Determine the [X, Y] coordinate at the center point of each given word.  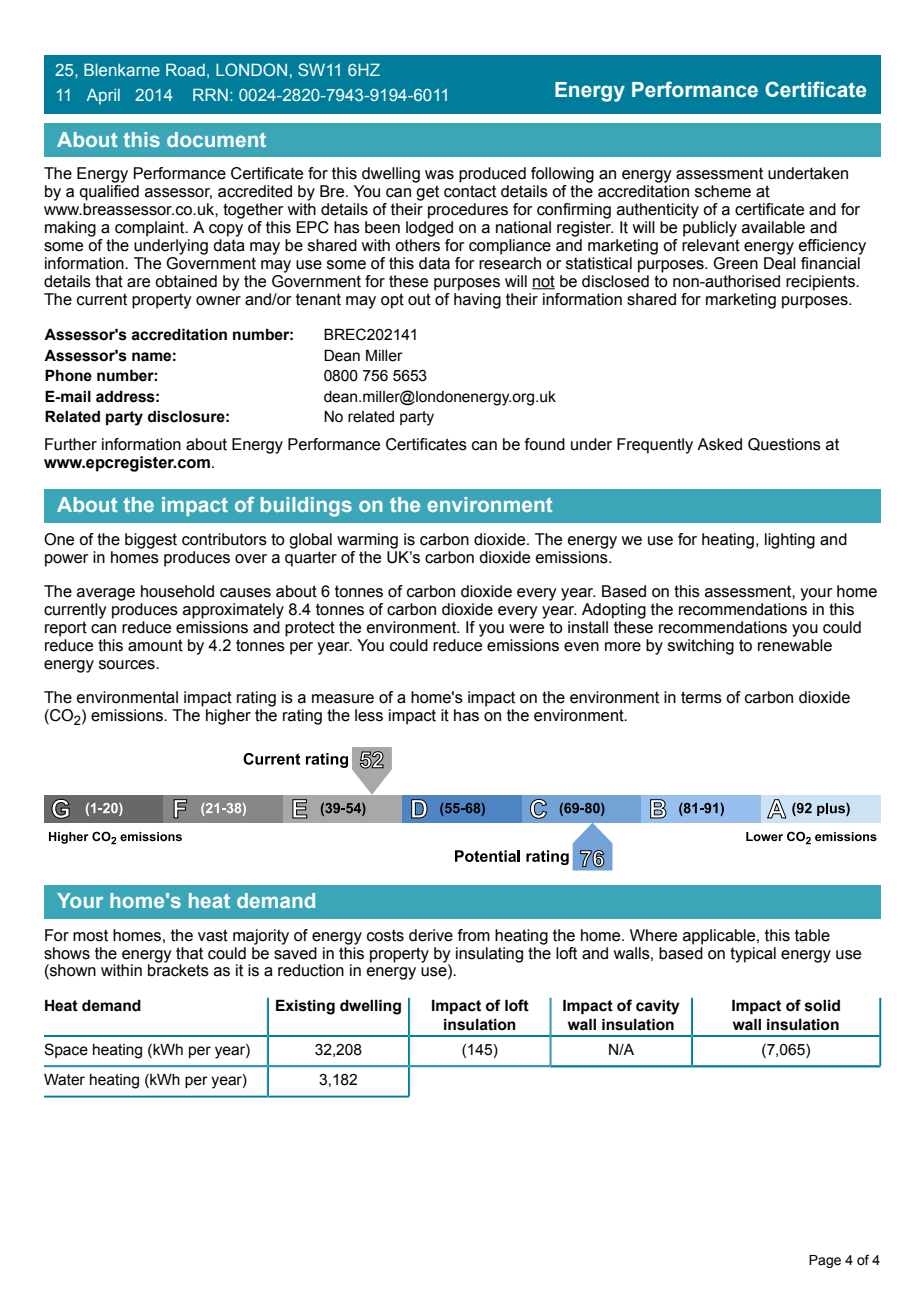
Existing [305, 1007]
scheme [723, 191]
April [103, 97]
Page [825, 1261]
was [439, 175]
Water [64, 1079]
